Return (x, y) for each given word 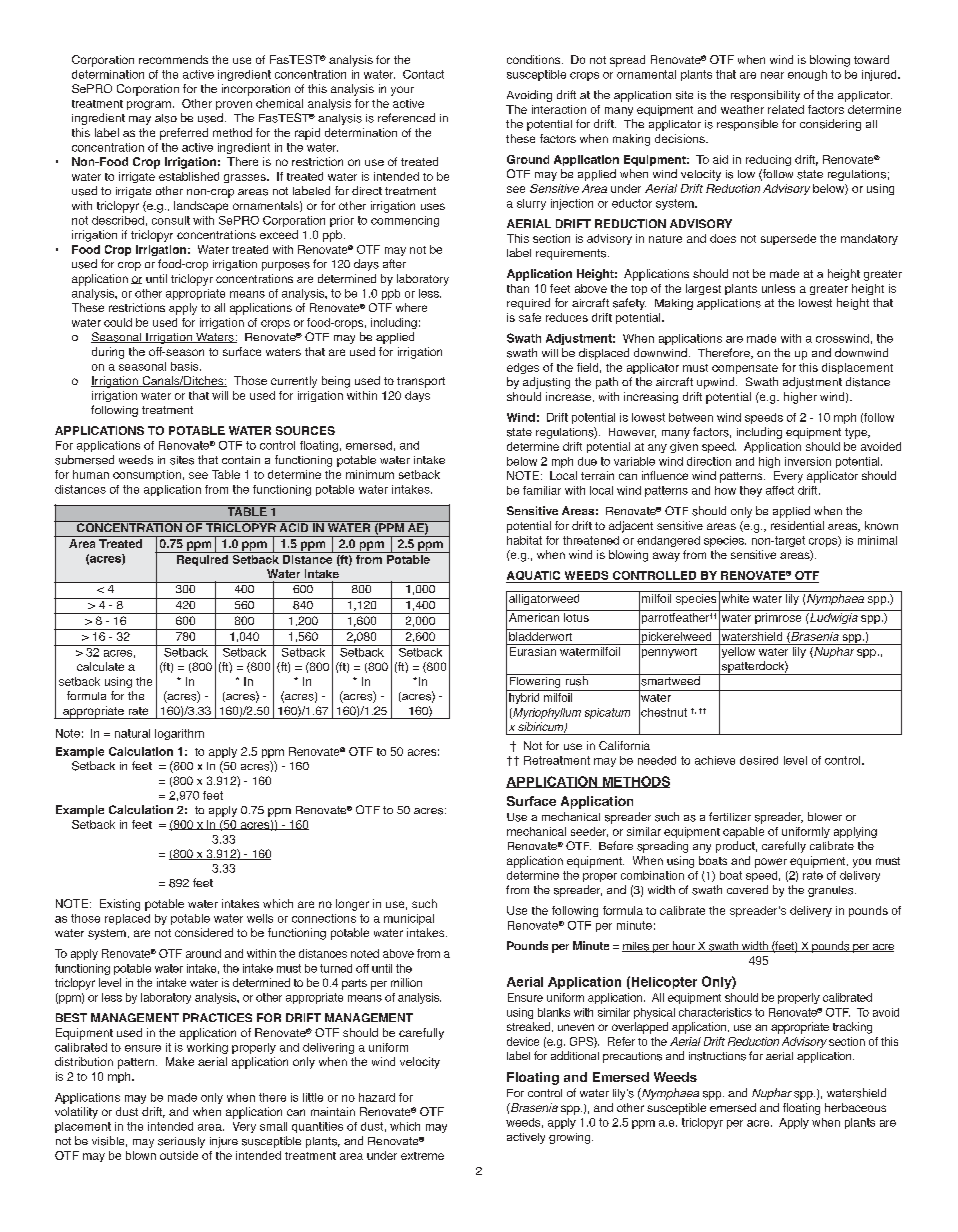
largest (703, 289)
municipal (409, 919)
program (149, 105)
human (91, 474)
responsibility (765, 96)
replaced (127, 919)
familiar (542, 490)
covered (747, 889)
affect (780, 490)
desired (759, 760)
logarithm (179, 734)
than (518, 288)
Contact (423, 74)
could (118, 322)
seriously (181, 1142)
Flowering (535, 681)
